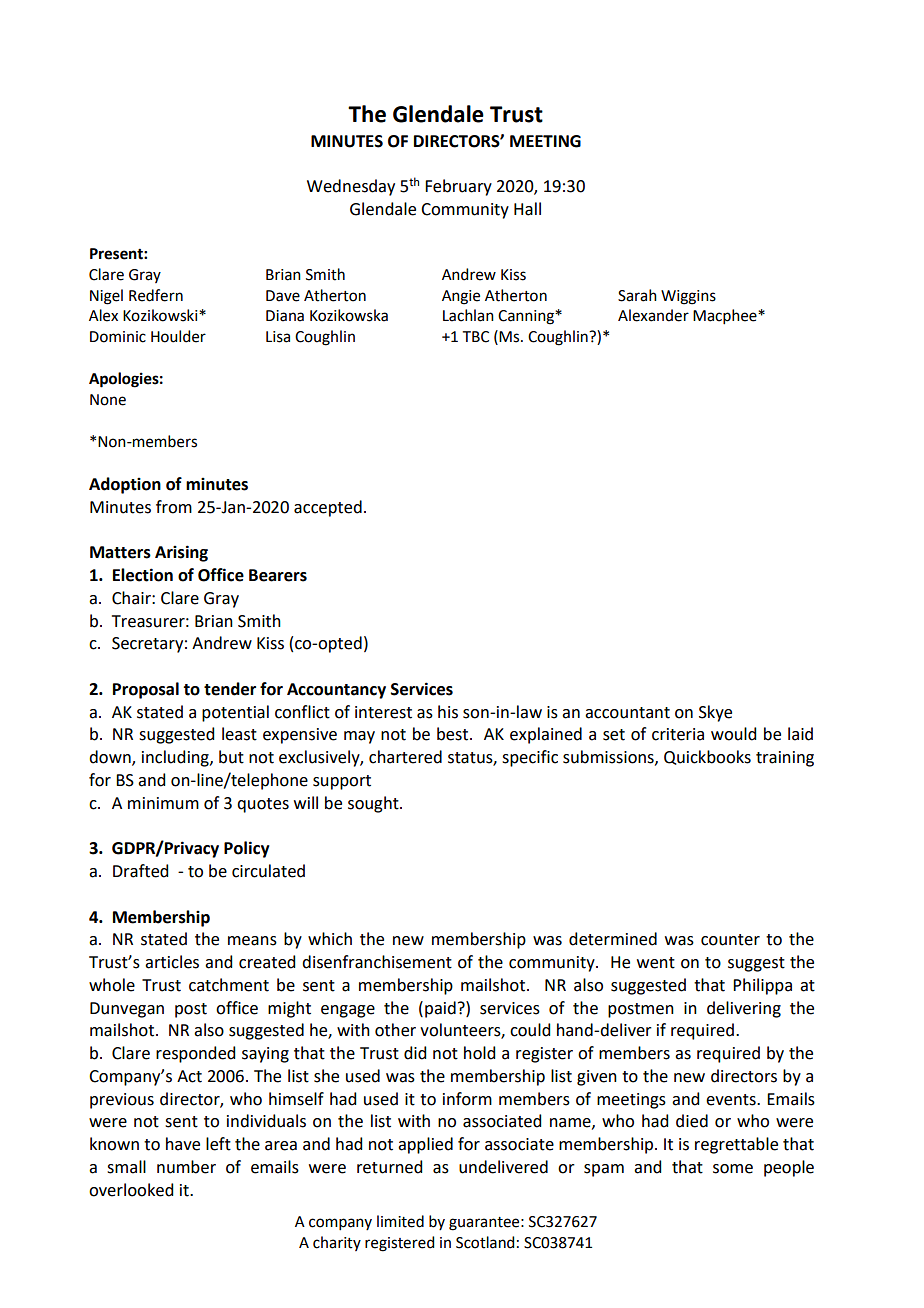  Describe the element at coordinates (106, 297) in the screenshot. I see `Nigel` at that location.
